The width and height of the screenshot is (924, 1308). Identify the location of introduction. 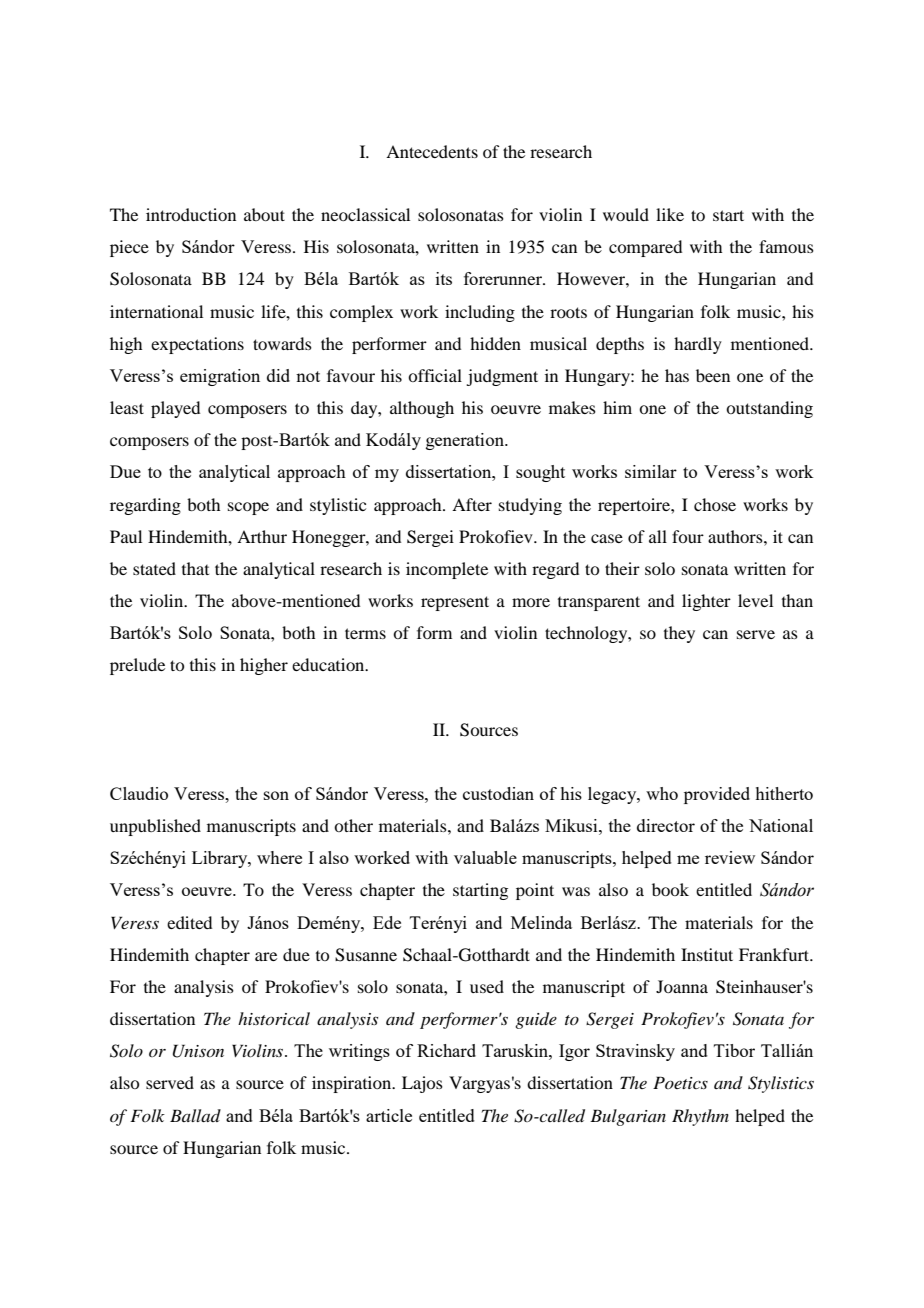
(191, 214).
